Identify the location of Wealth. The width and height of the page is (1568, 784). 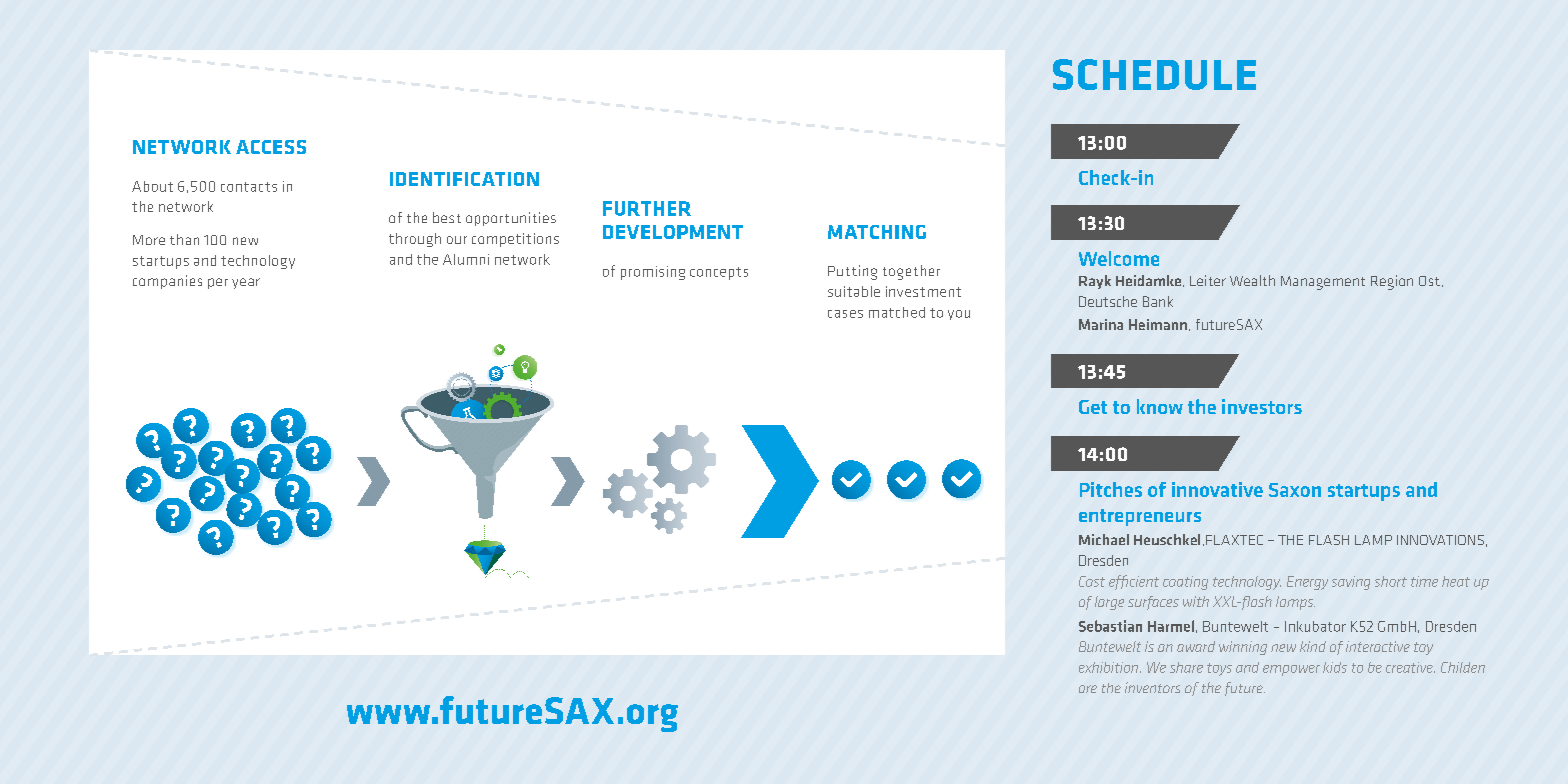
(1252, 280).
